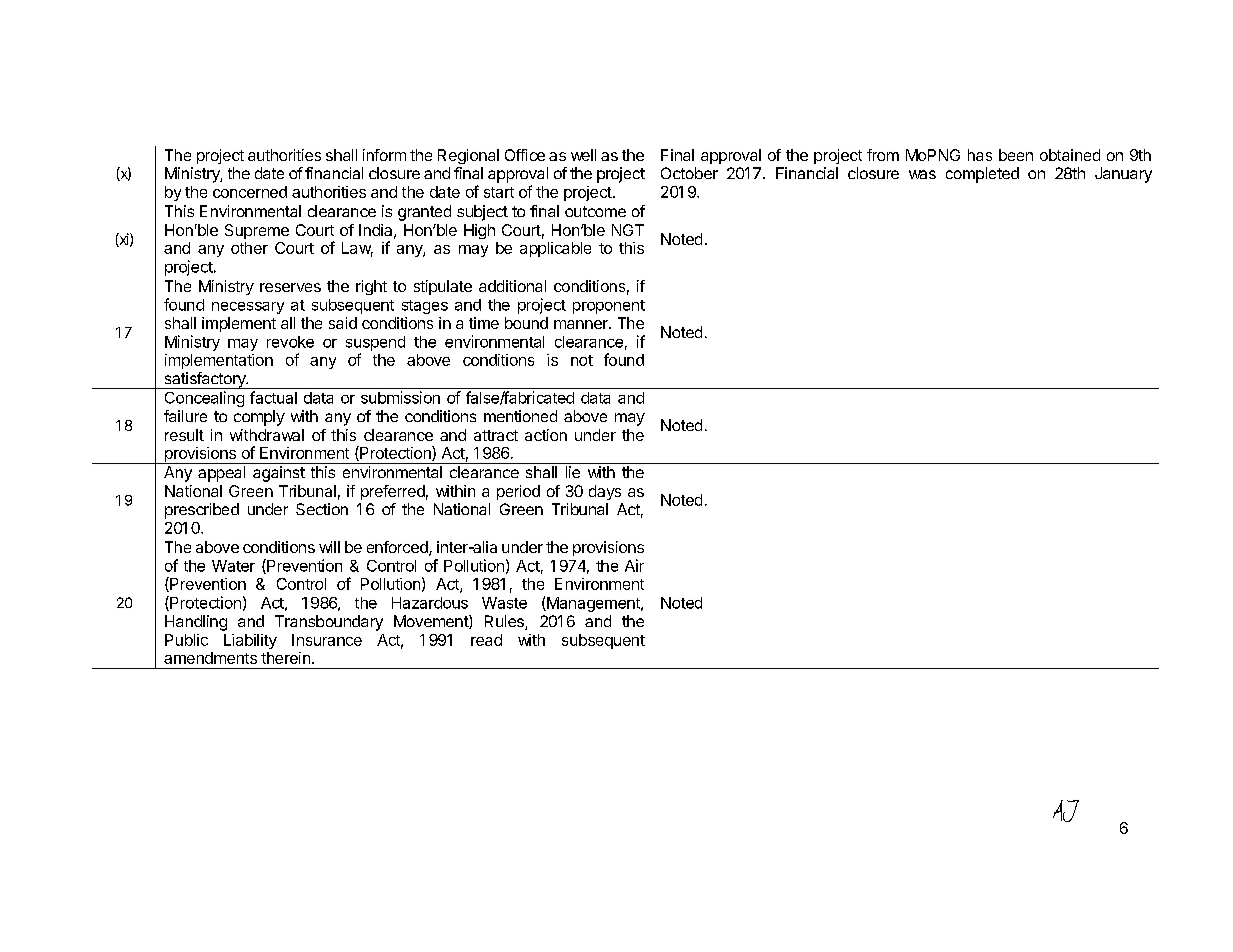 This screenshot has height=952, width=1233. Describe the element at coordinates (982, 175) in the screenshot. I see `completed` at that location.
